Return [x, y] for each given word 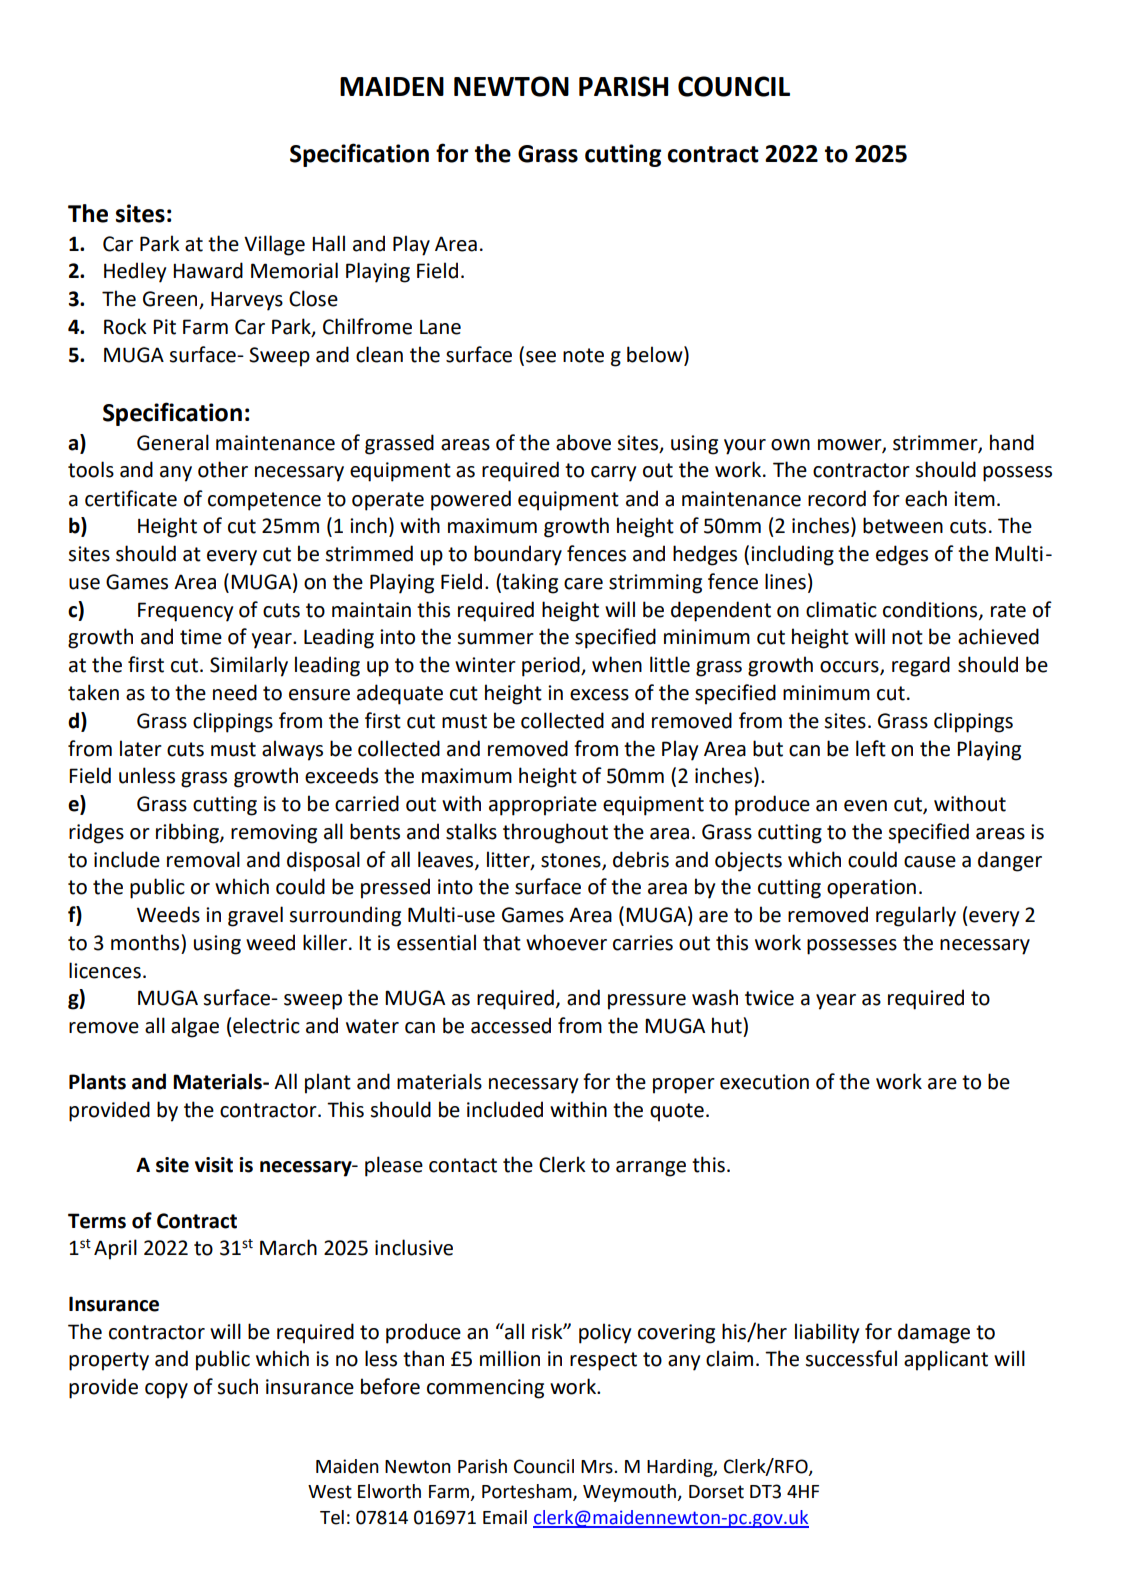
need [235, 692]
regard [921, 666]
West [330, 1492]
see [541, 357]
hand [1012, 442]
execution [764, 1082]
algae [195, 1027]
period [552, 666]
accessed [511, 1025]
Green [171, 300]
